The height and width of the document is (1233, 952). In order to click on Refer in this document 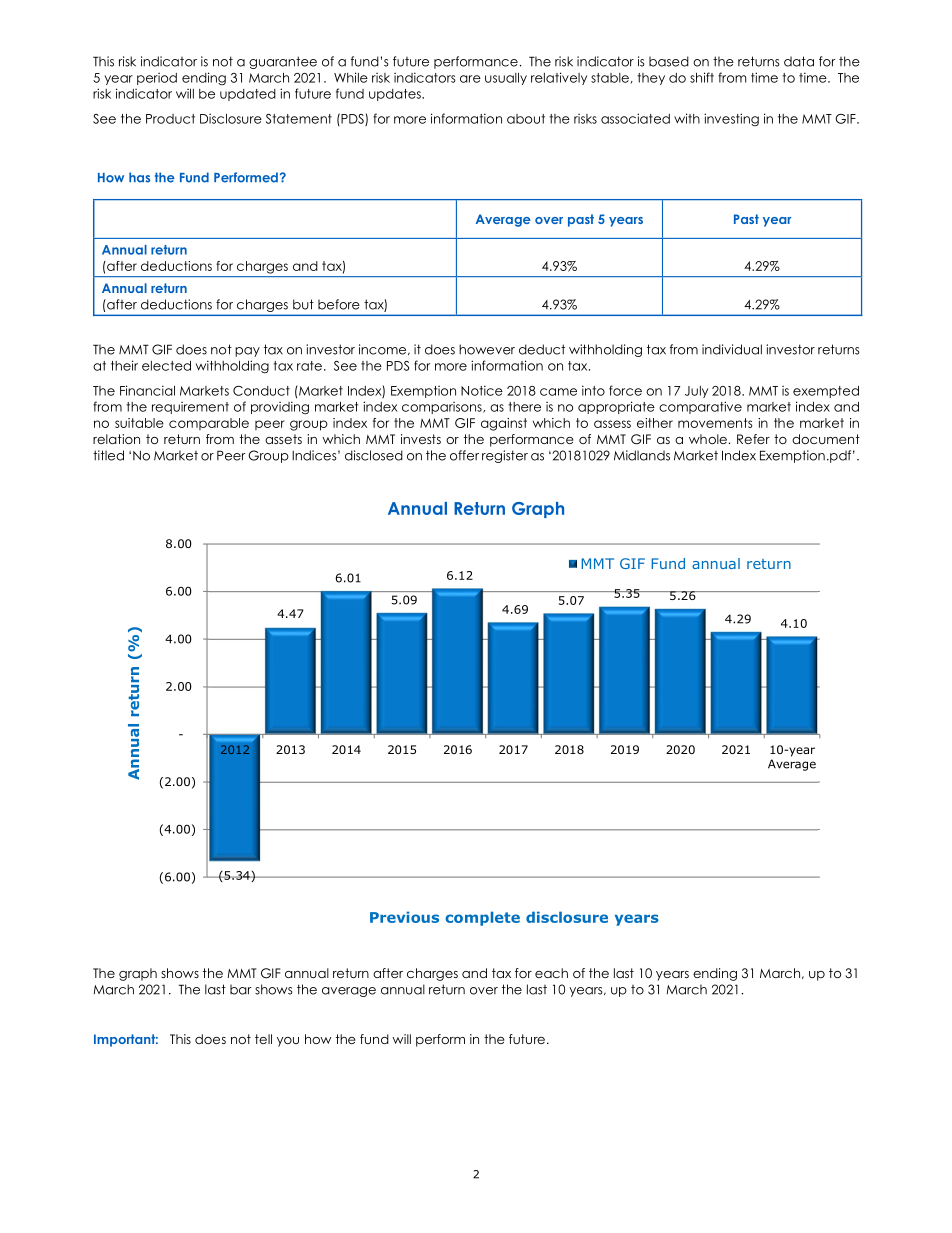, I will do `click(753, 439)`.
